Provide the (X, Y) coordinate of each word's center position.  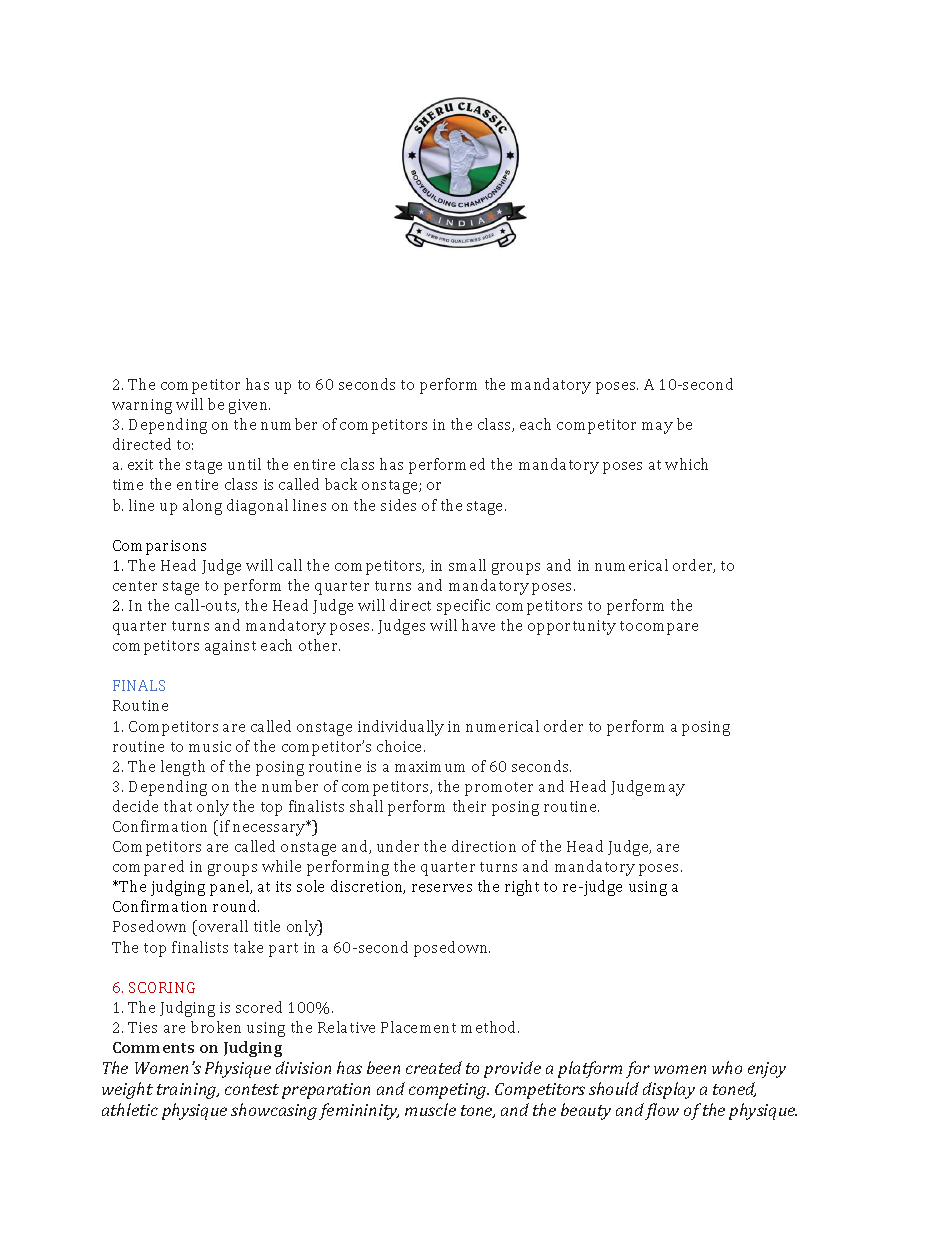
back (341, 484)
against (230, 647)
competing (449, 1091)
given (249, 406)
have (478, 625)
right (522, 888)
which (686, 464)
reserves (442, 888)
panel (231, 888)
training (188, 1091)
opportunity (572, 627)
